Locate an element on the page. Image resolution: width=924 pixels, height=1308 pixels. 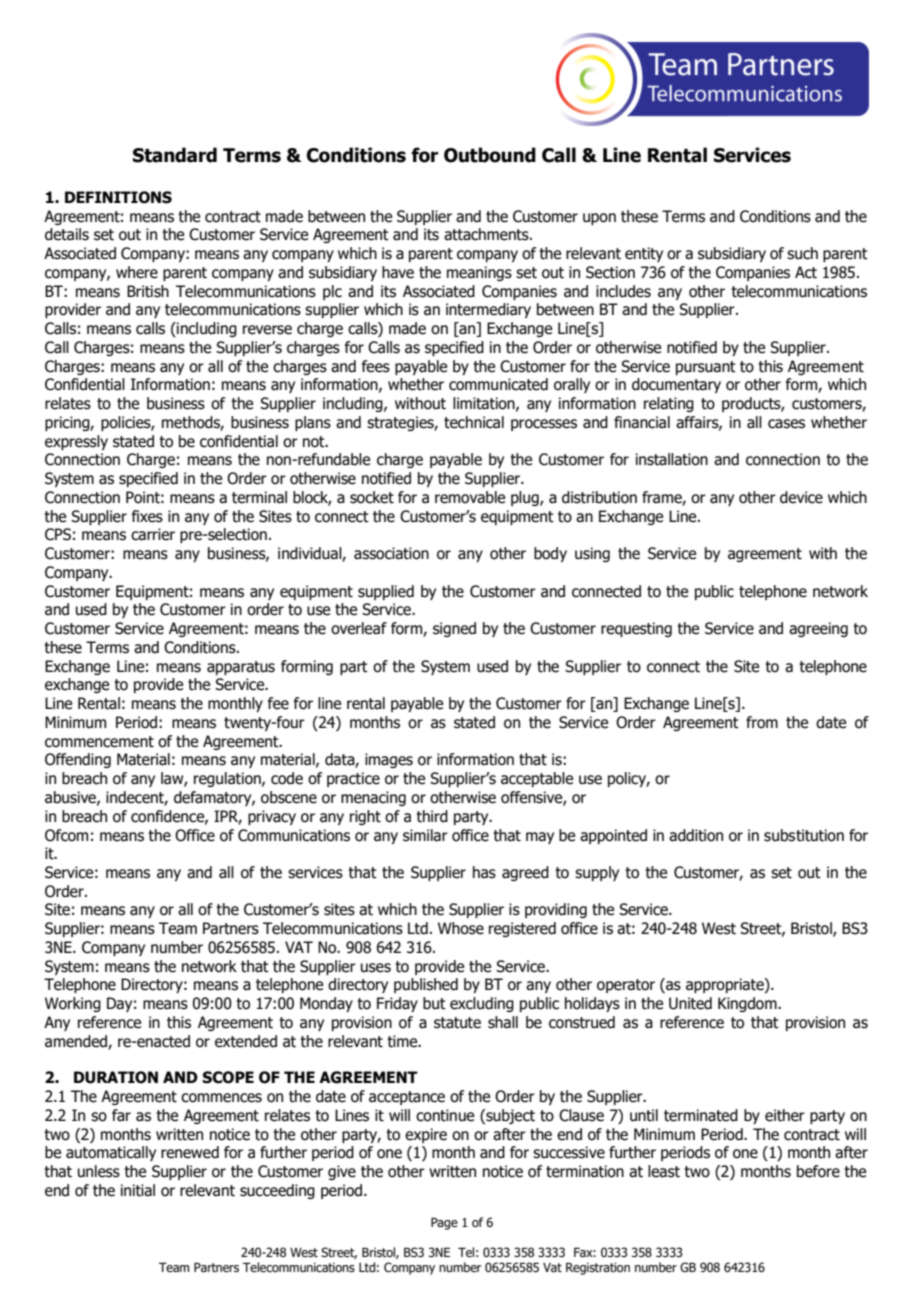
commencement is located at coordinates (99, 742).
